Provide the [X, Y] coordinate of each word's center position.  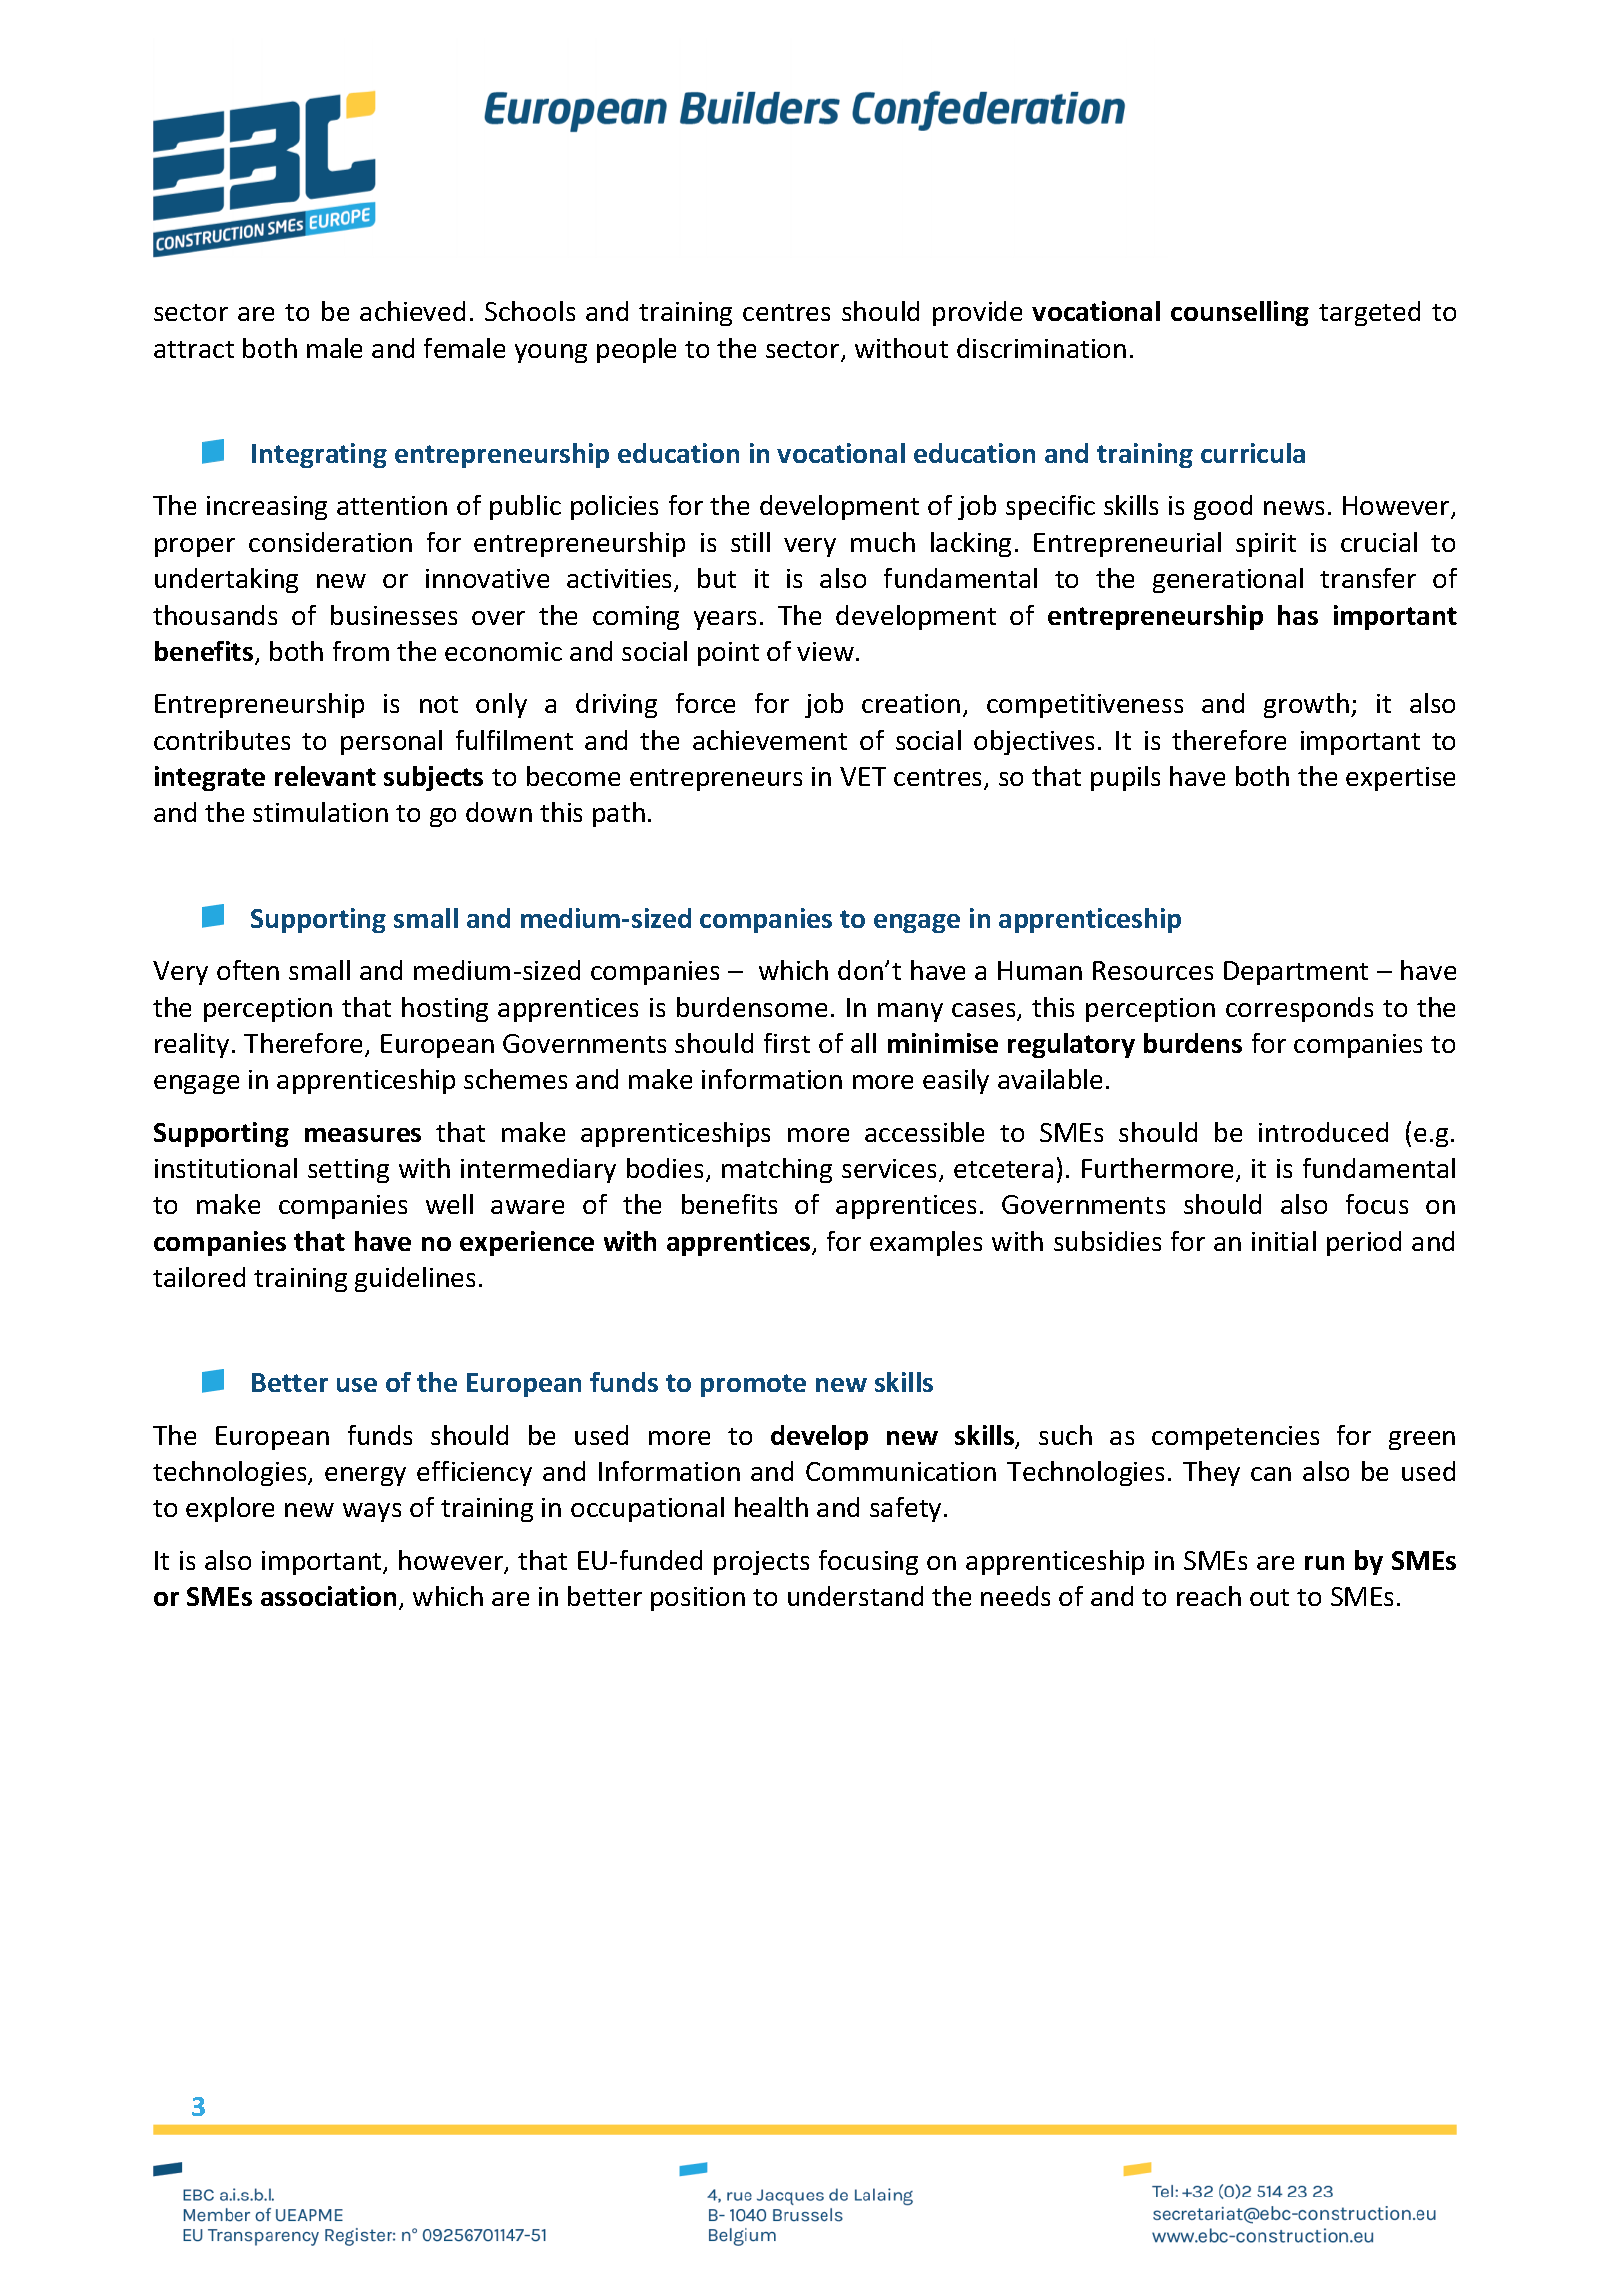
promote [753, 1385]
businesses [394, 615]
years [725, 620]
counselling [1240, 313]
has [1298, 615]
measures [363, 1135]
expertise [1400, 779]
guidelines [415, 1279]
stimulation [320, 812]
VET [863, 776]
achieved [412, 311]
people [636, 350]
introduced [1323, 1132]
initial [1284, 1241]
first [787, 1043]
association [328, 1596]
